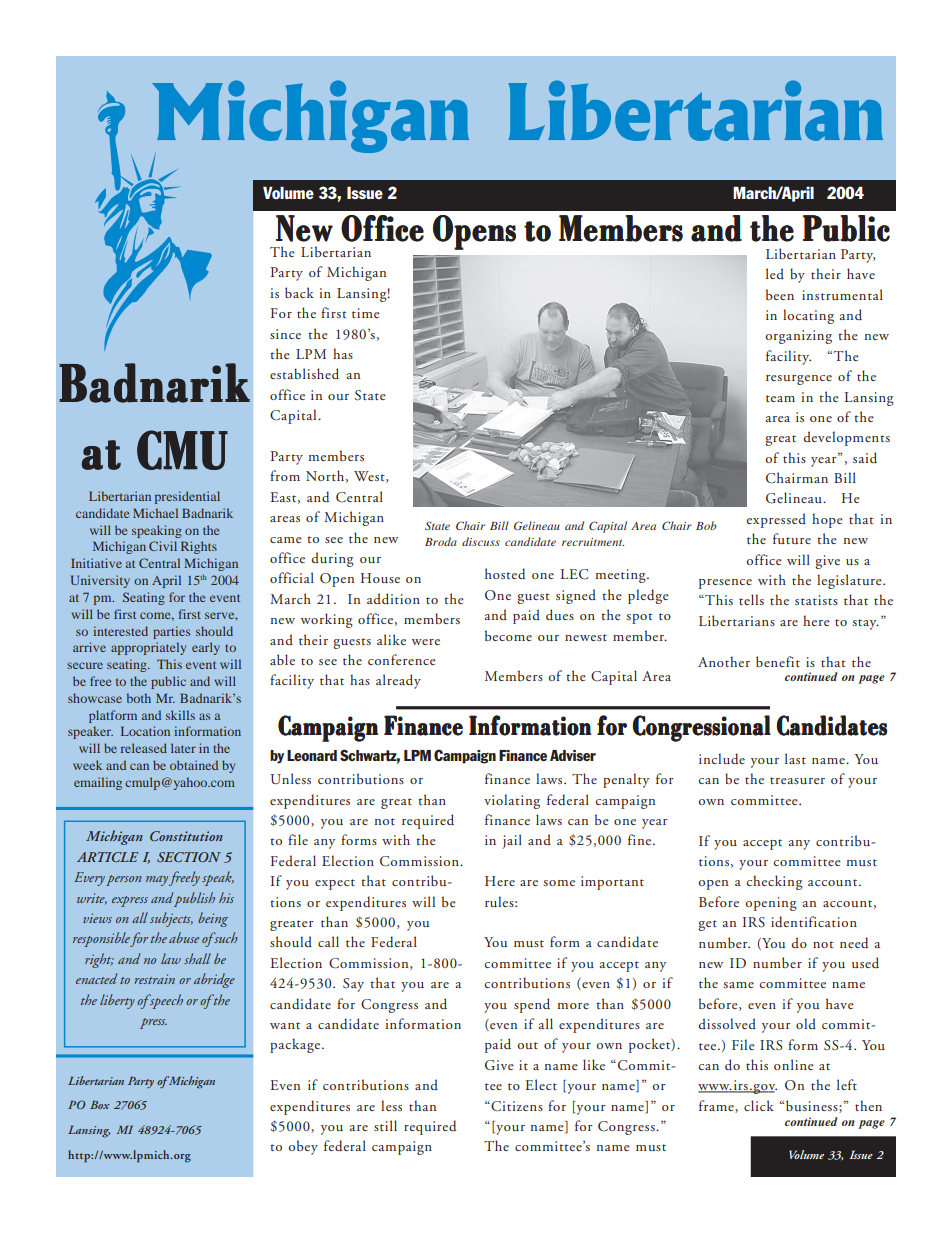 The height and width of the image is (1233, 952). I want to click on skills, so click(180, 715).
